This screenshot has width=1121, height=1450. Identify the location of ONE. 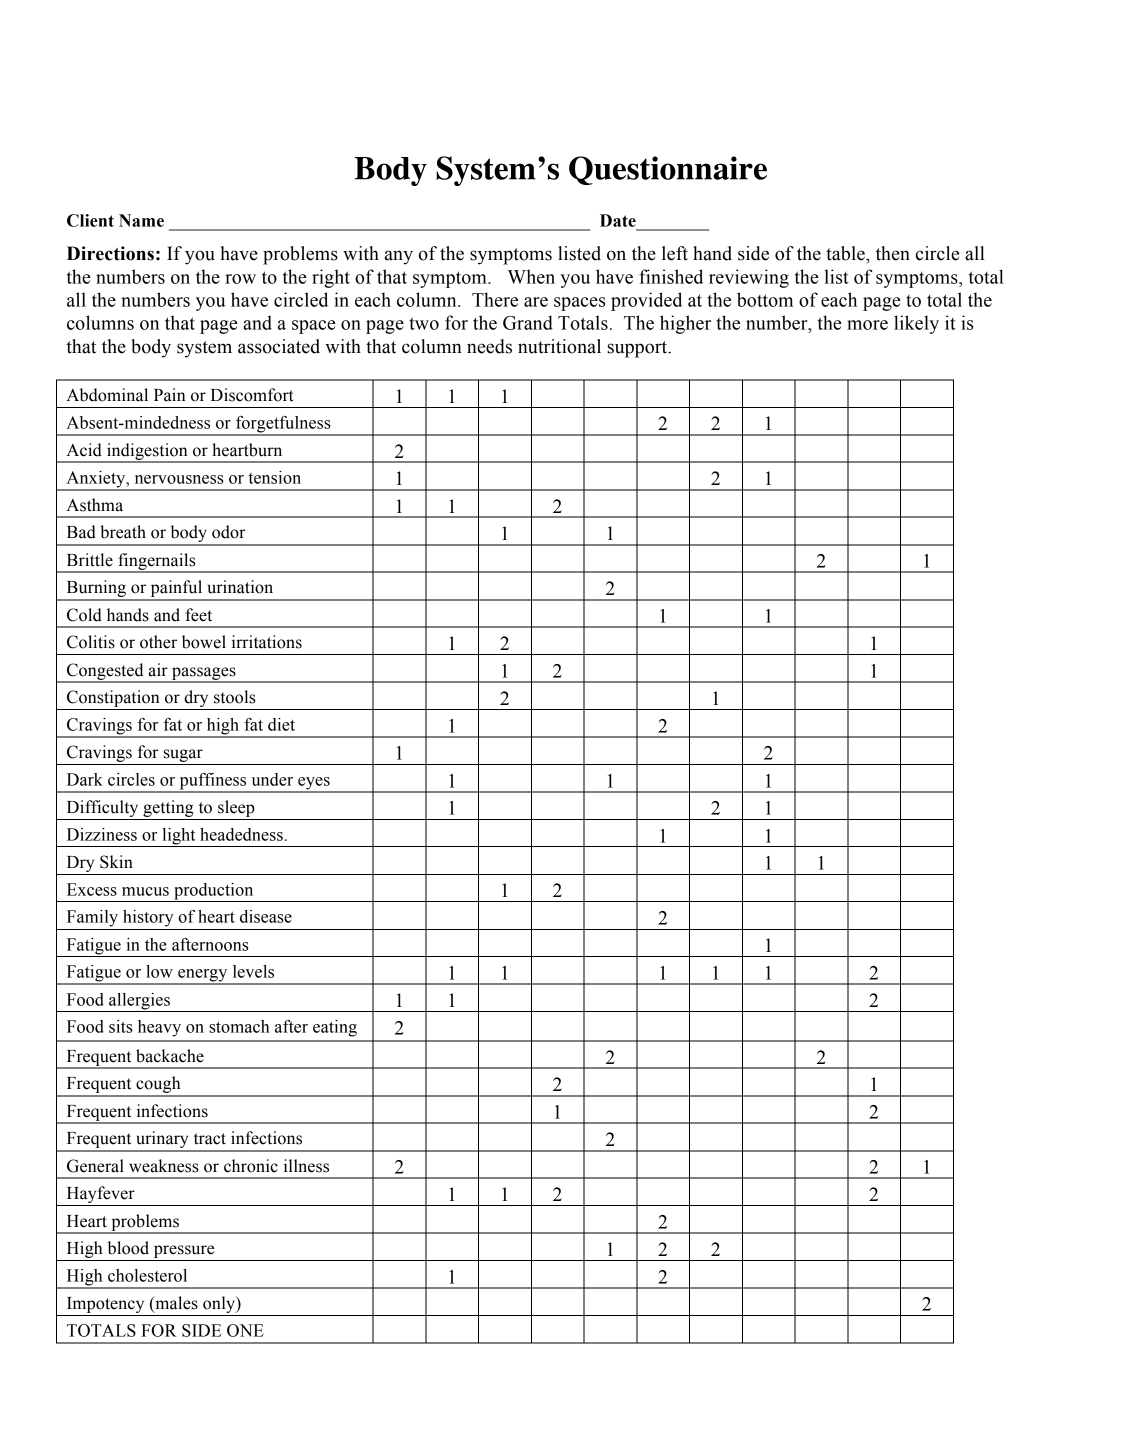
(245, 1330).
